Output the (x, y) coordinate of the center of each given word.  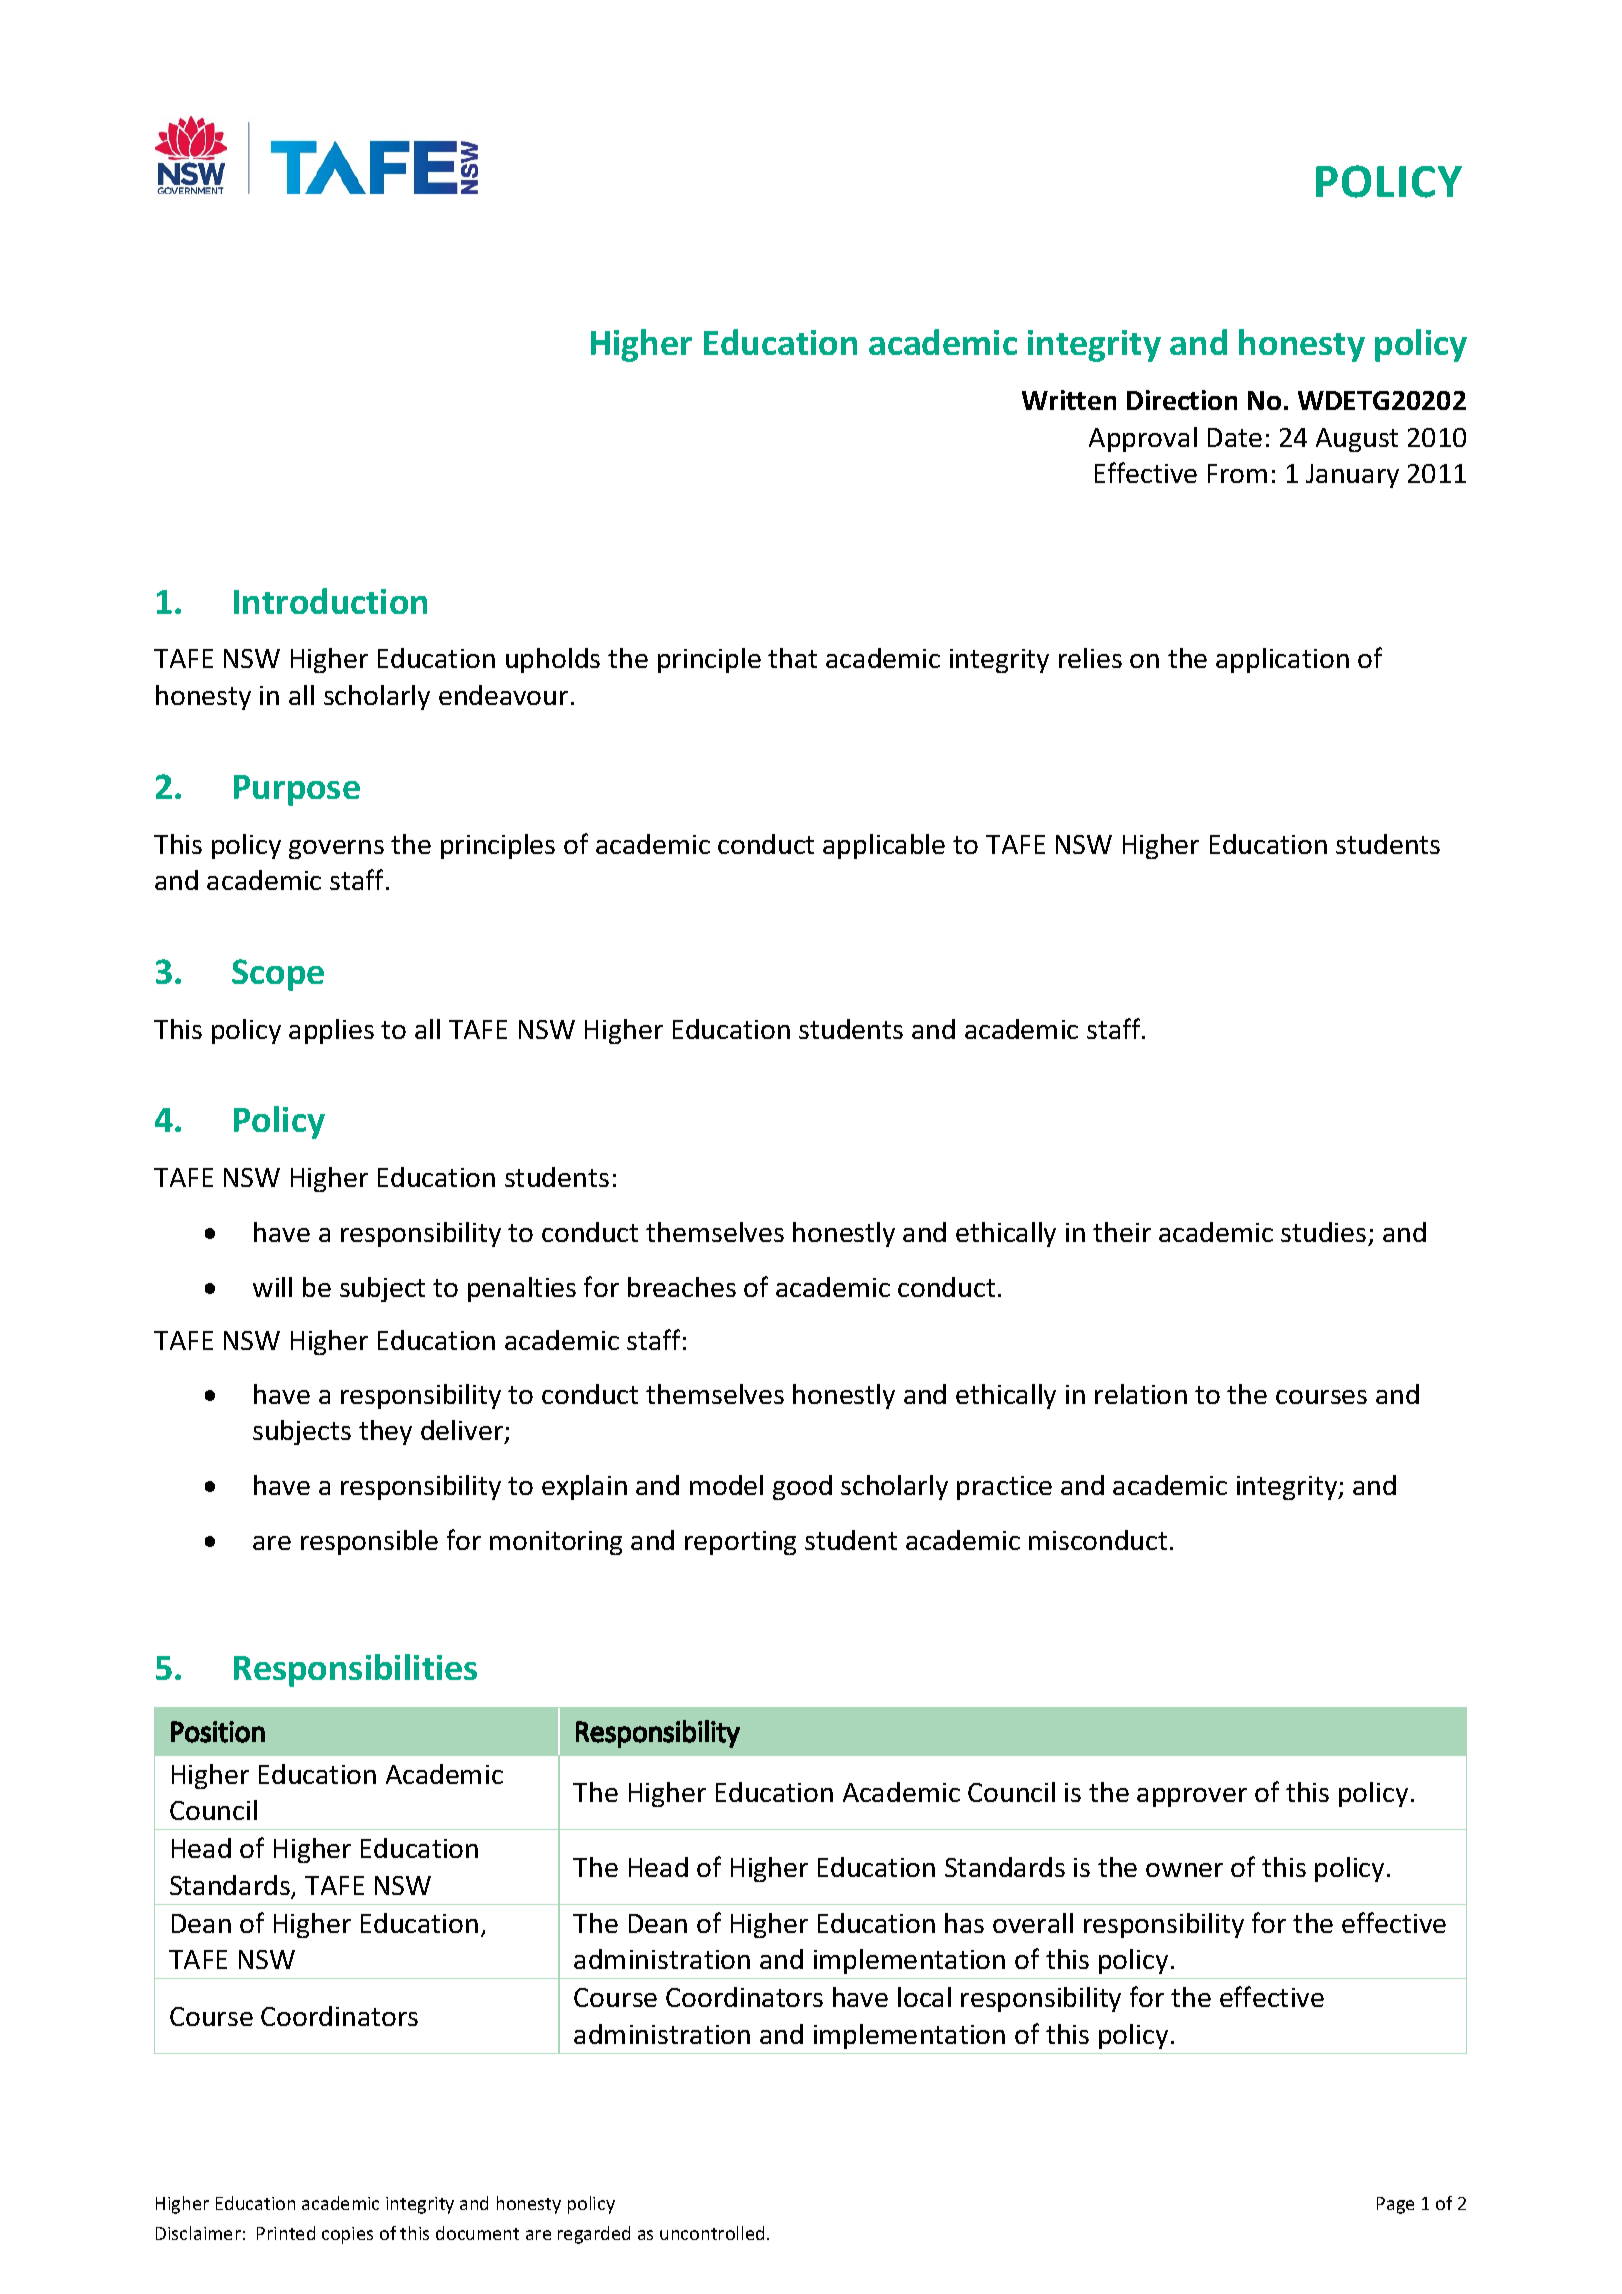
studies (1323, 1232)
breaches (682, 1287)
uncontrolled (712, 2233)
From (1237, 473)
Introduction (330, 601)
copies (347, 2235)
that (792, 658)
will (272, 1287)
